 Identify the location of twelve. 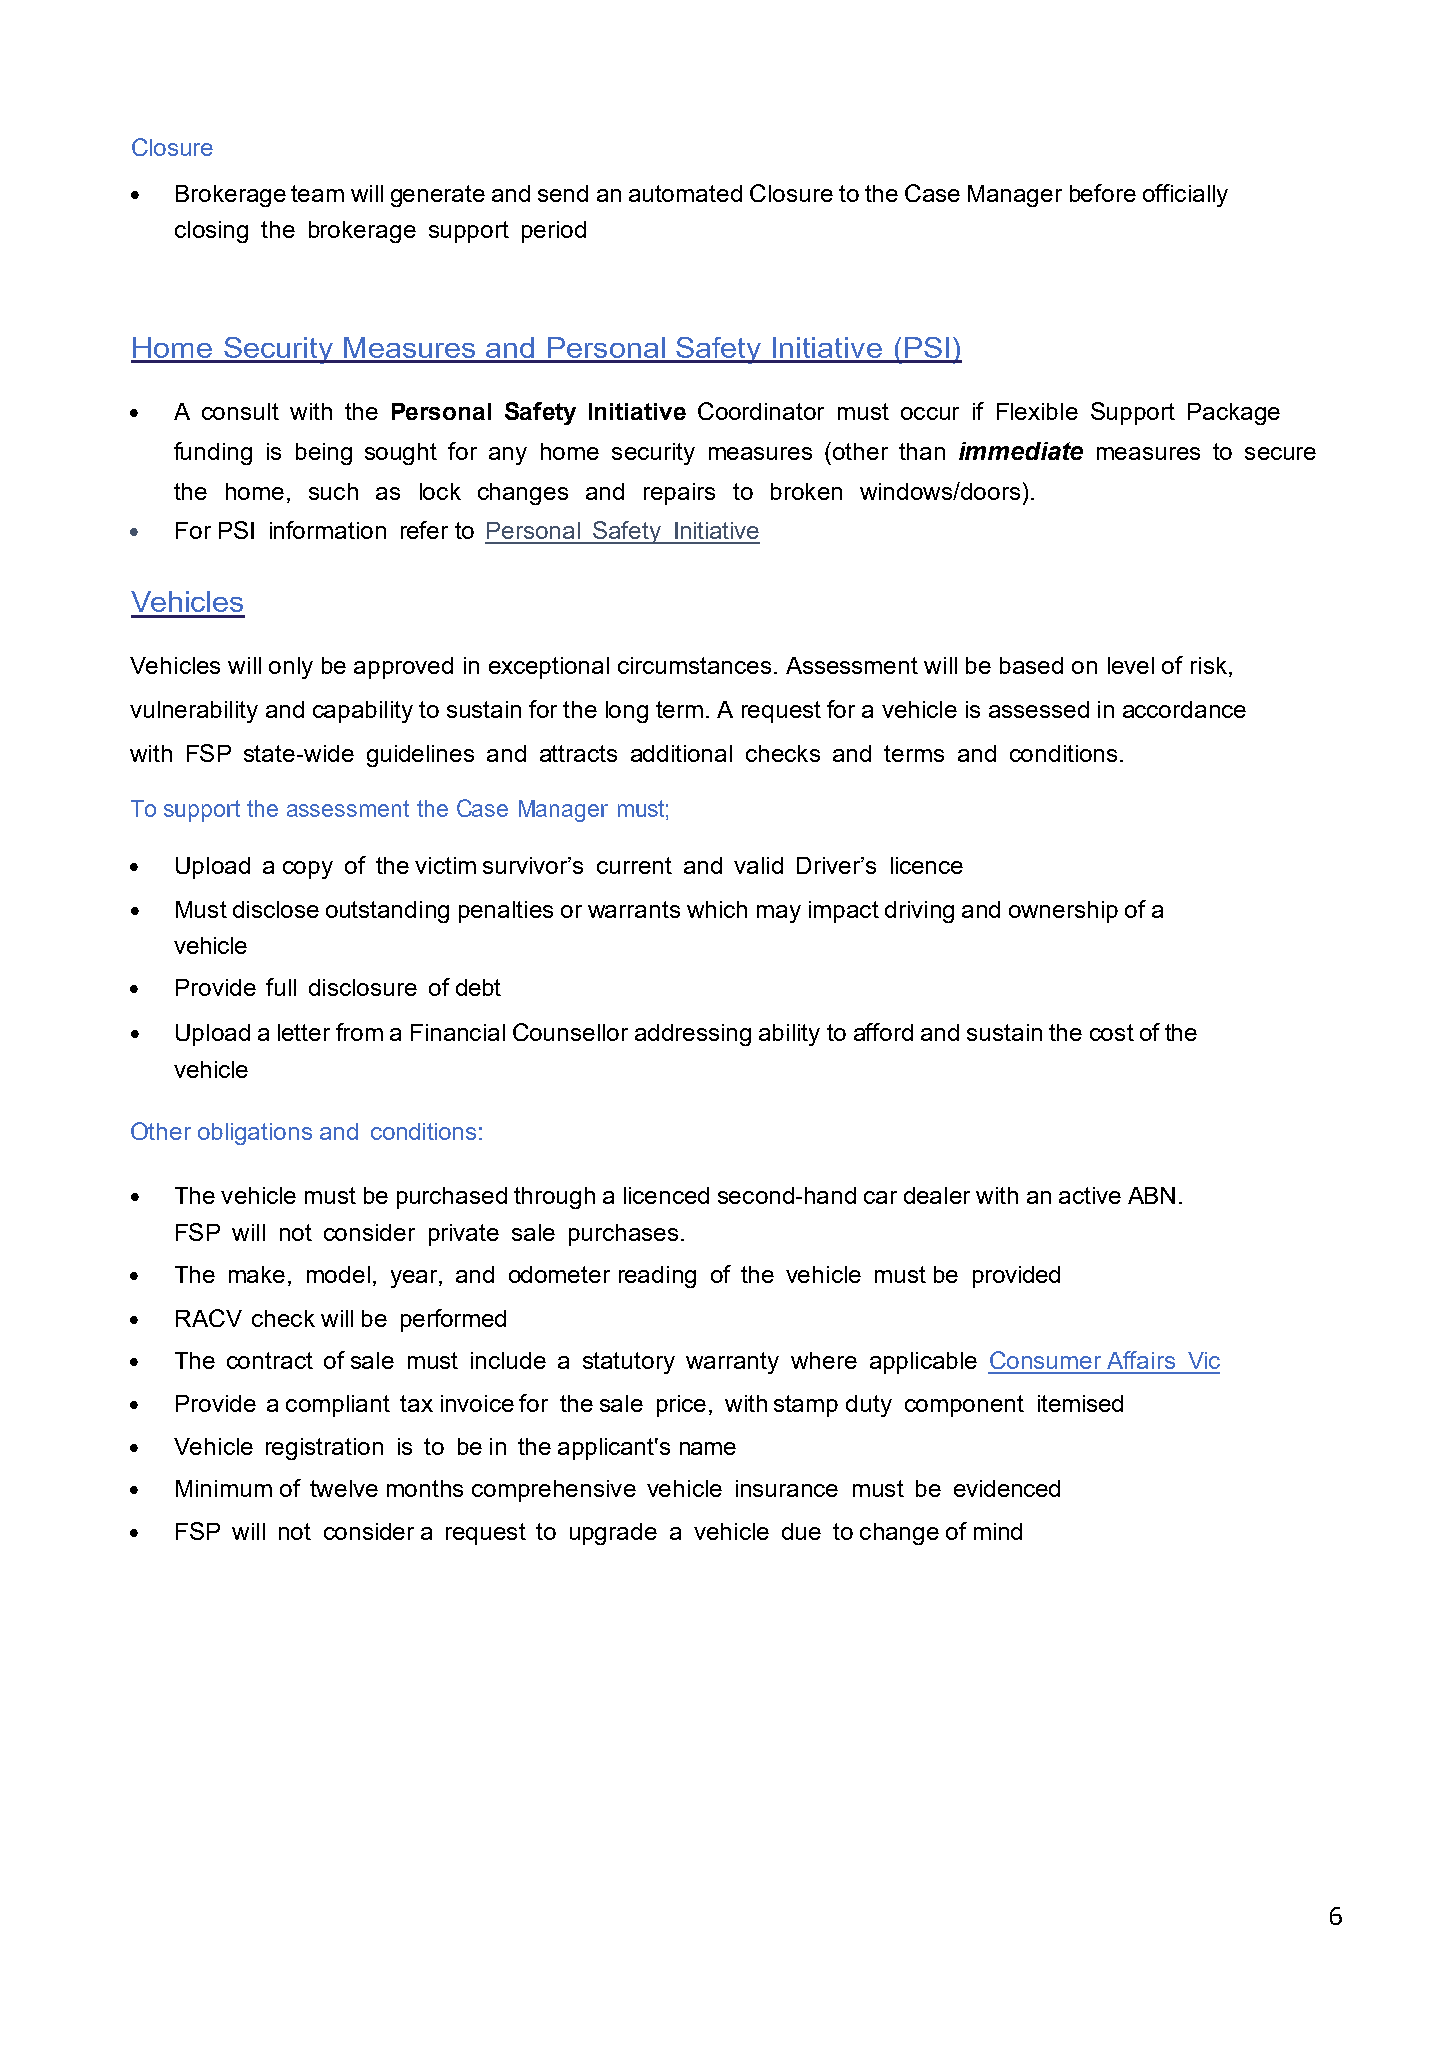
(344, 1488).
